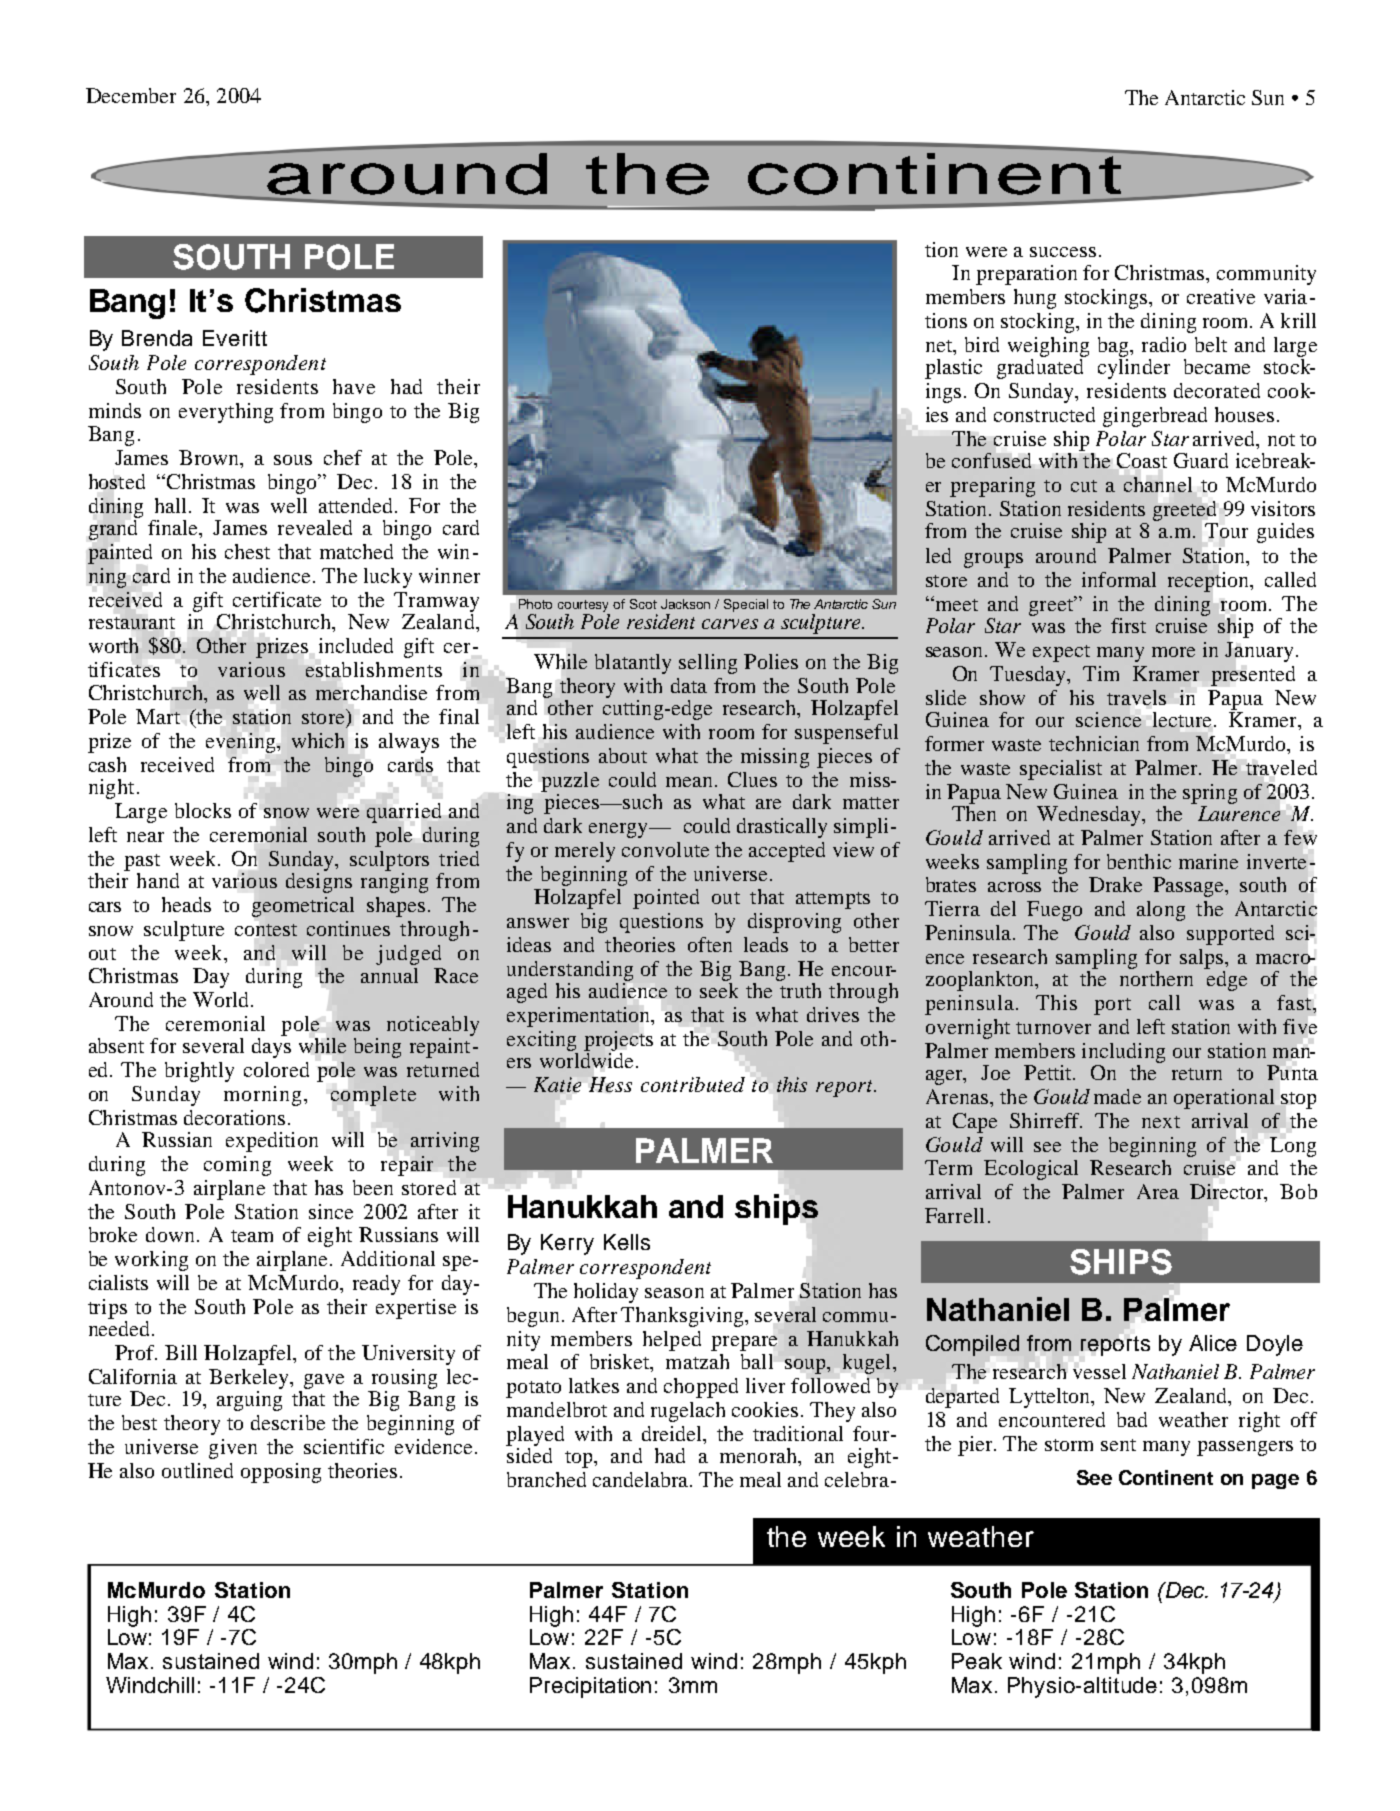 The height and width of the page is (1811, 1400). Describe the element at coordinates (1161, 1122) in the page. I see `next` at that location.
